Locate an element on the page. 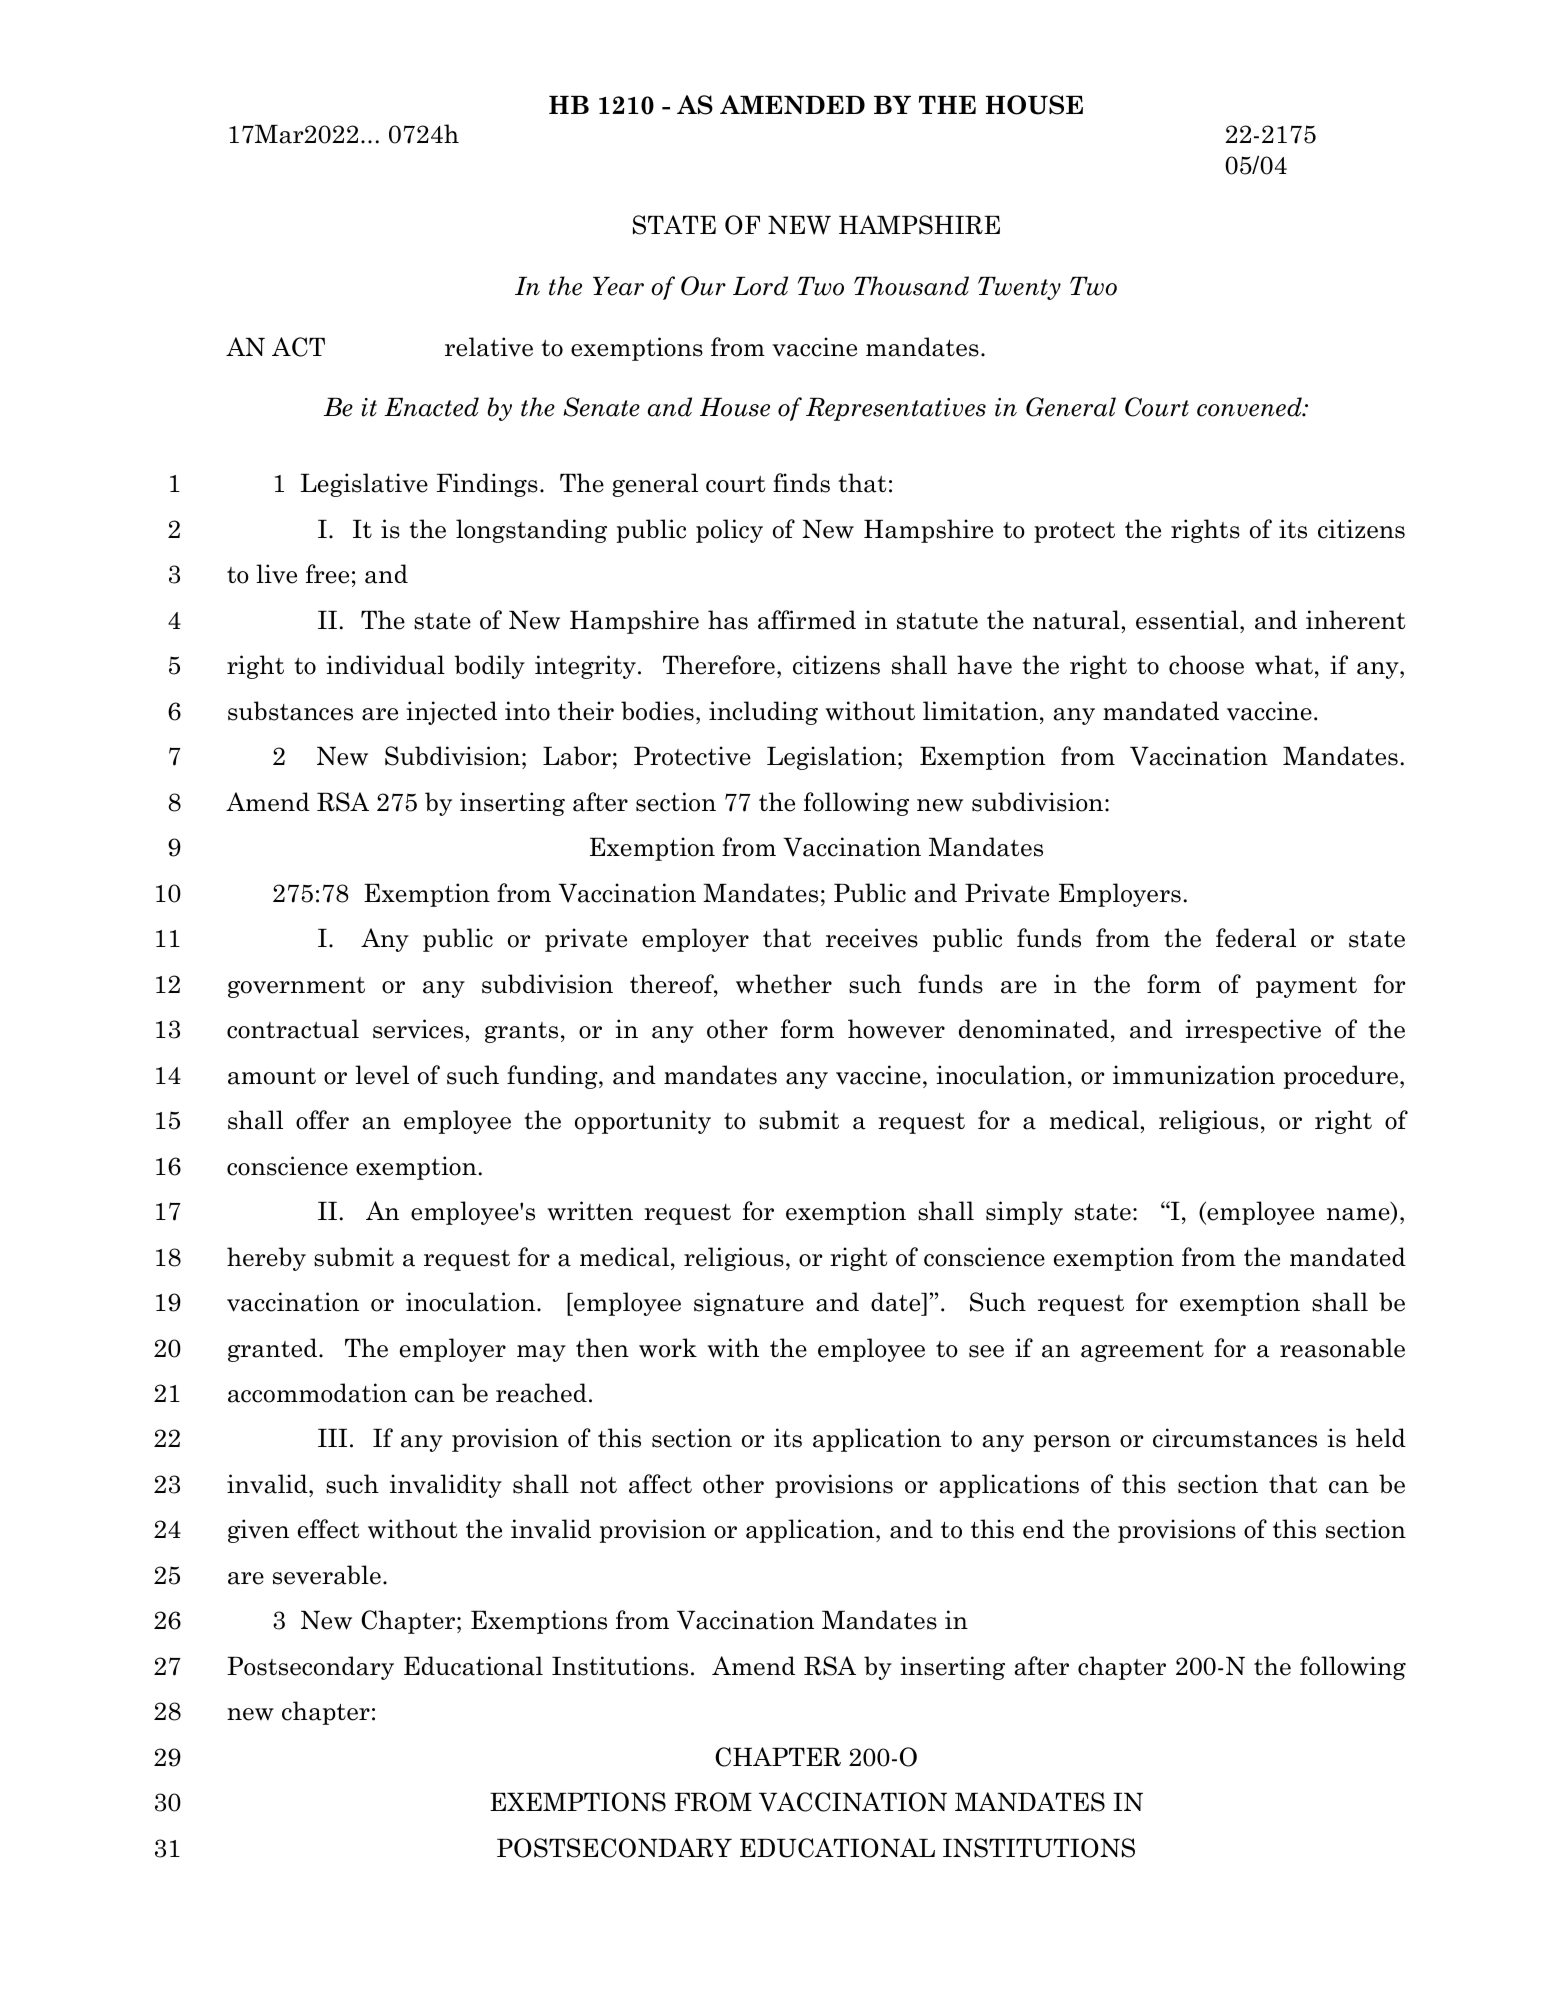 This document has width=1542, height=1996. level is located at coordinates (382, 1075).
